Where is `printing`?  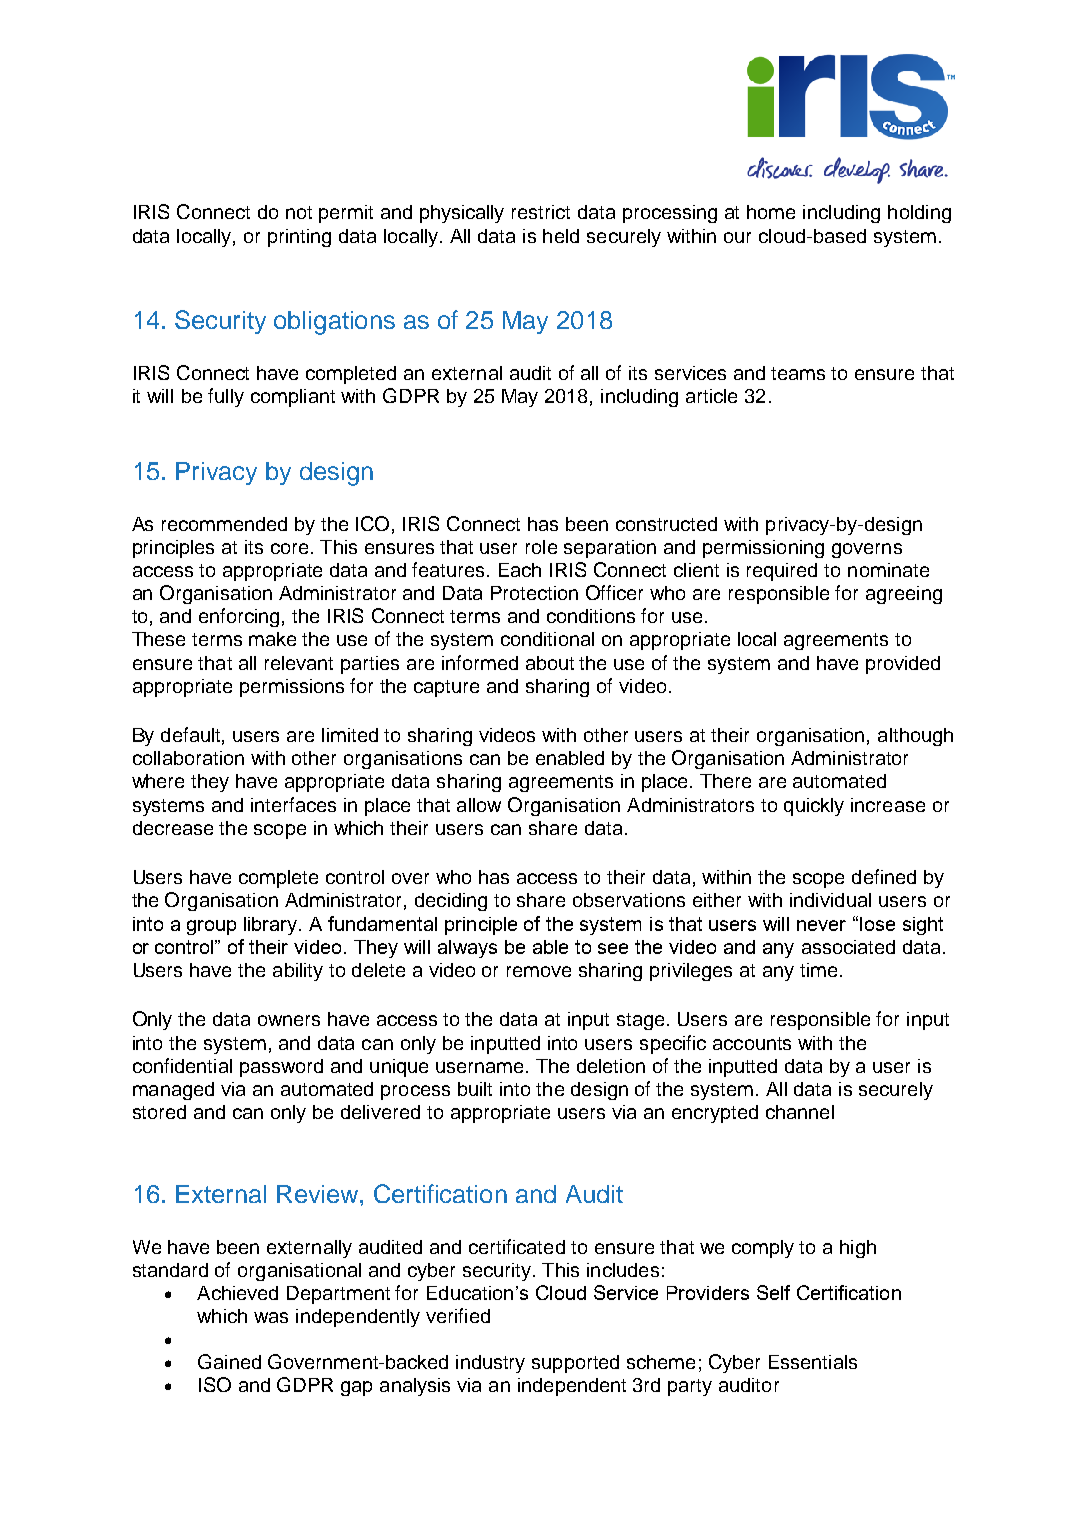 printing is located at coordinates (299, 238).
